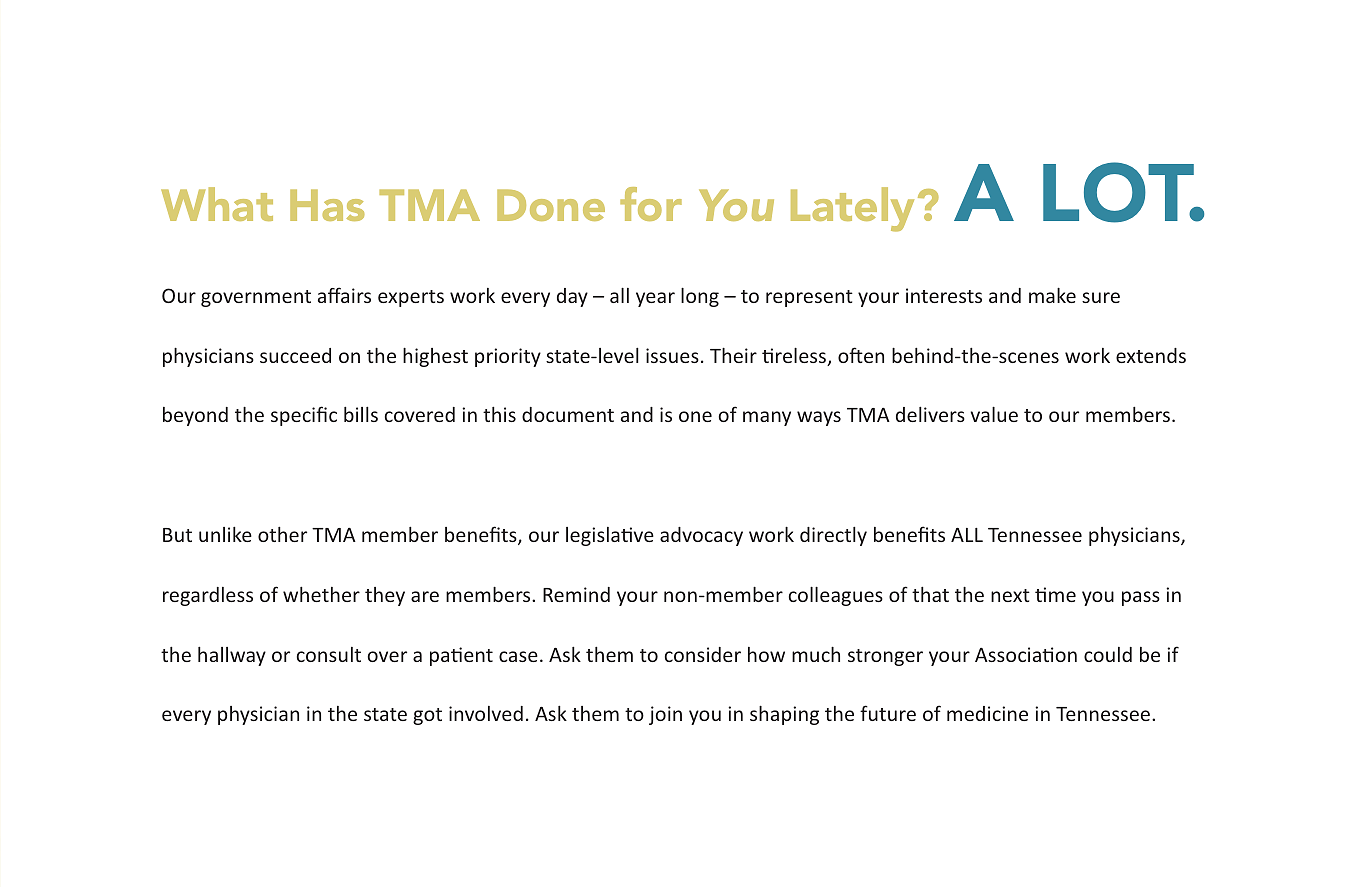 The height and width of the screenshot is (887, 1372). I want to click on other, so click(282, 534).
